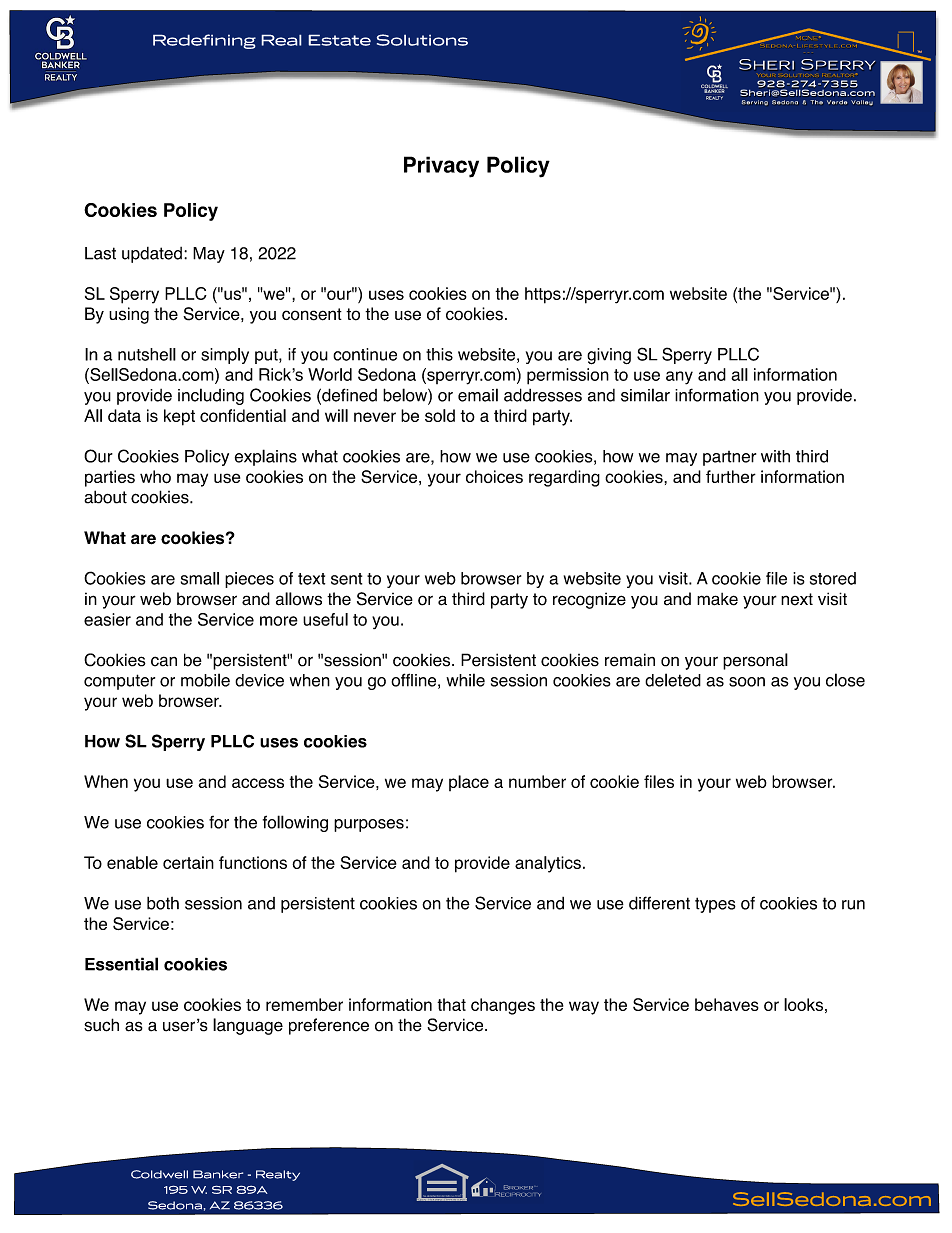 This screenshot has height=1233, width=952. Describe the element at coordinates (339, 40) in the screenshot. I see `Estate` at that location.
